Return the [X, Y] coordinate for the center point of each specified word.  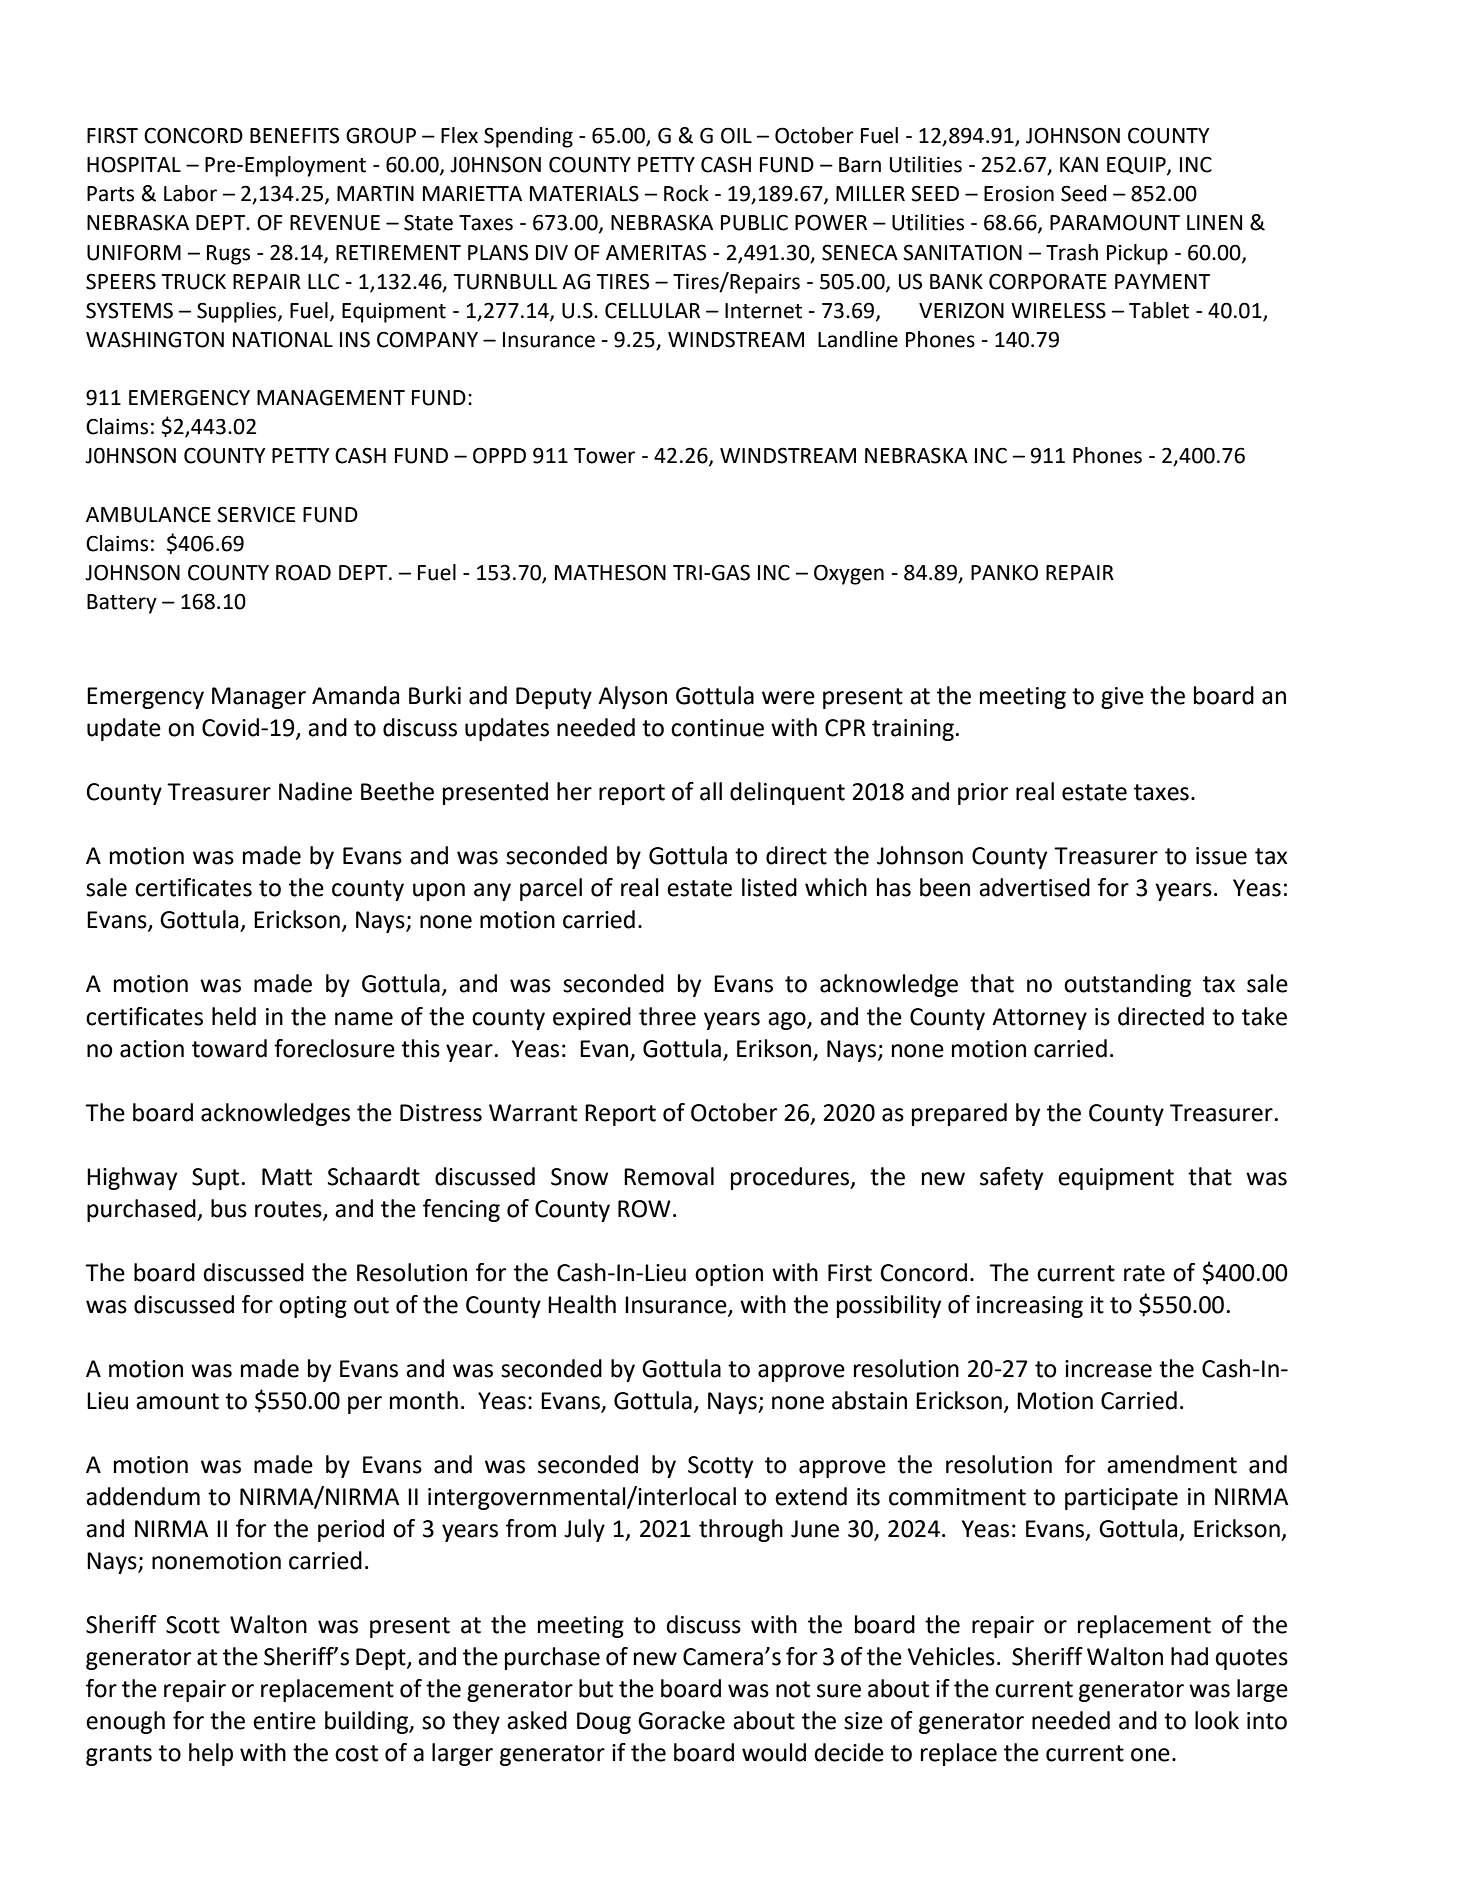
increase [1108, 1369]
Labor [190, 193]
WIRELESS [1058, 310]
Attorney [1039, 1019]
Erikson [774, 1048]
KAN [1079, 164]
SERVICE [256, 514]
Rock [686, 193]
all [711, 791]
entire [284, 1721]
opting [313, 1307]
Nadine [315, 791]
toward [229, 1048]
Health [582, 1304]
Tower [604, 456]
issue [1221, 856]
